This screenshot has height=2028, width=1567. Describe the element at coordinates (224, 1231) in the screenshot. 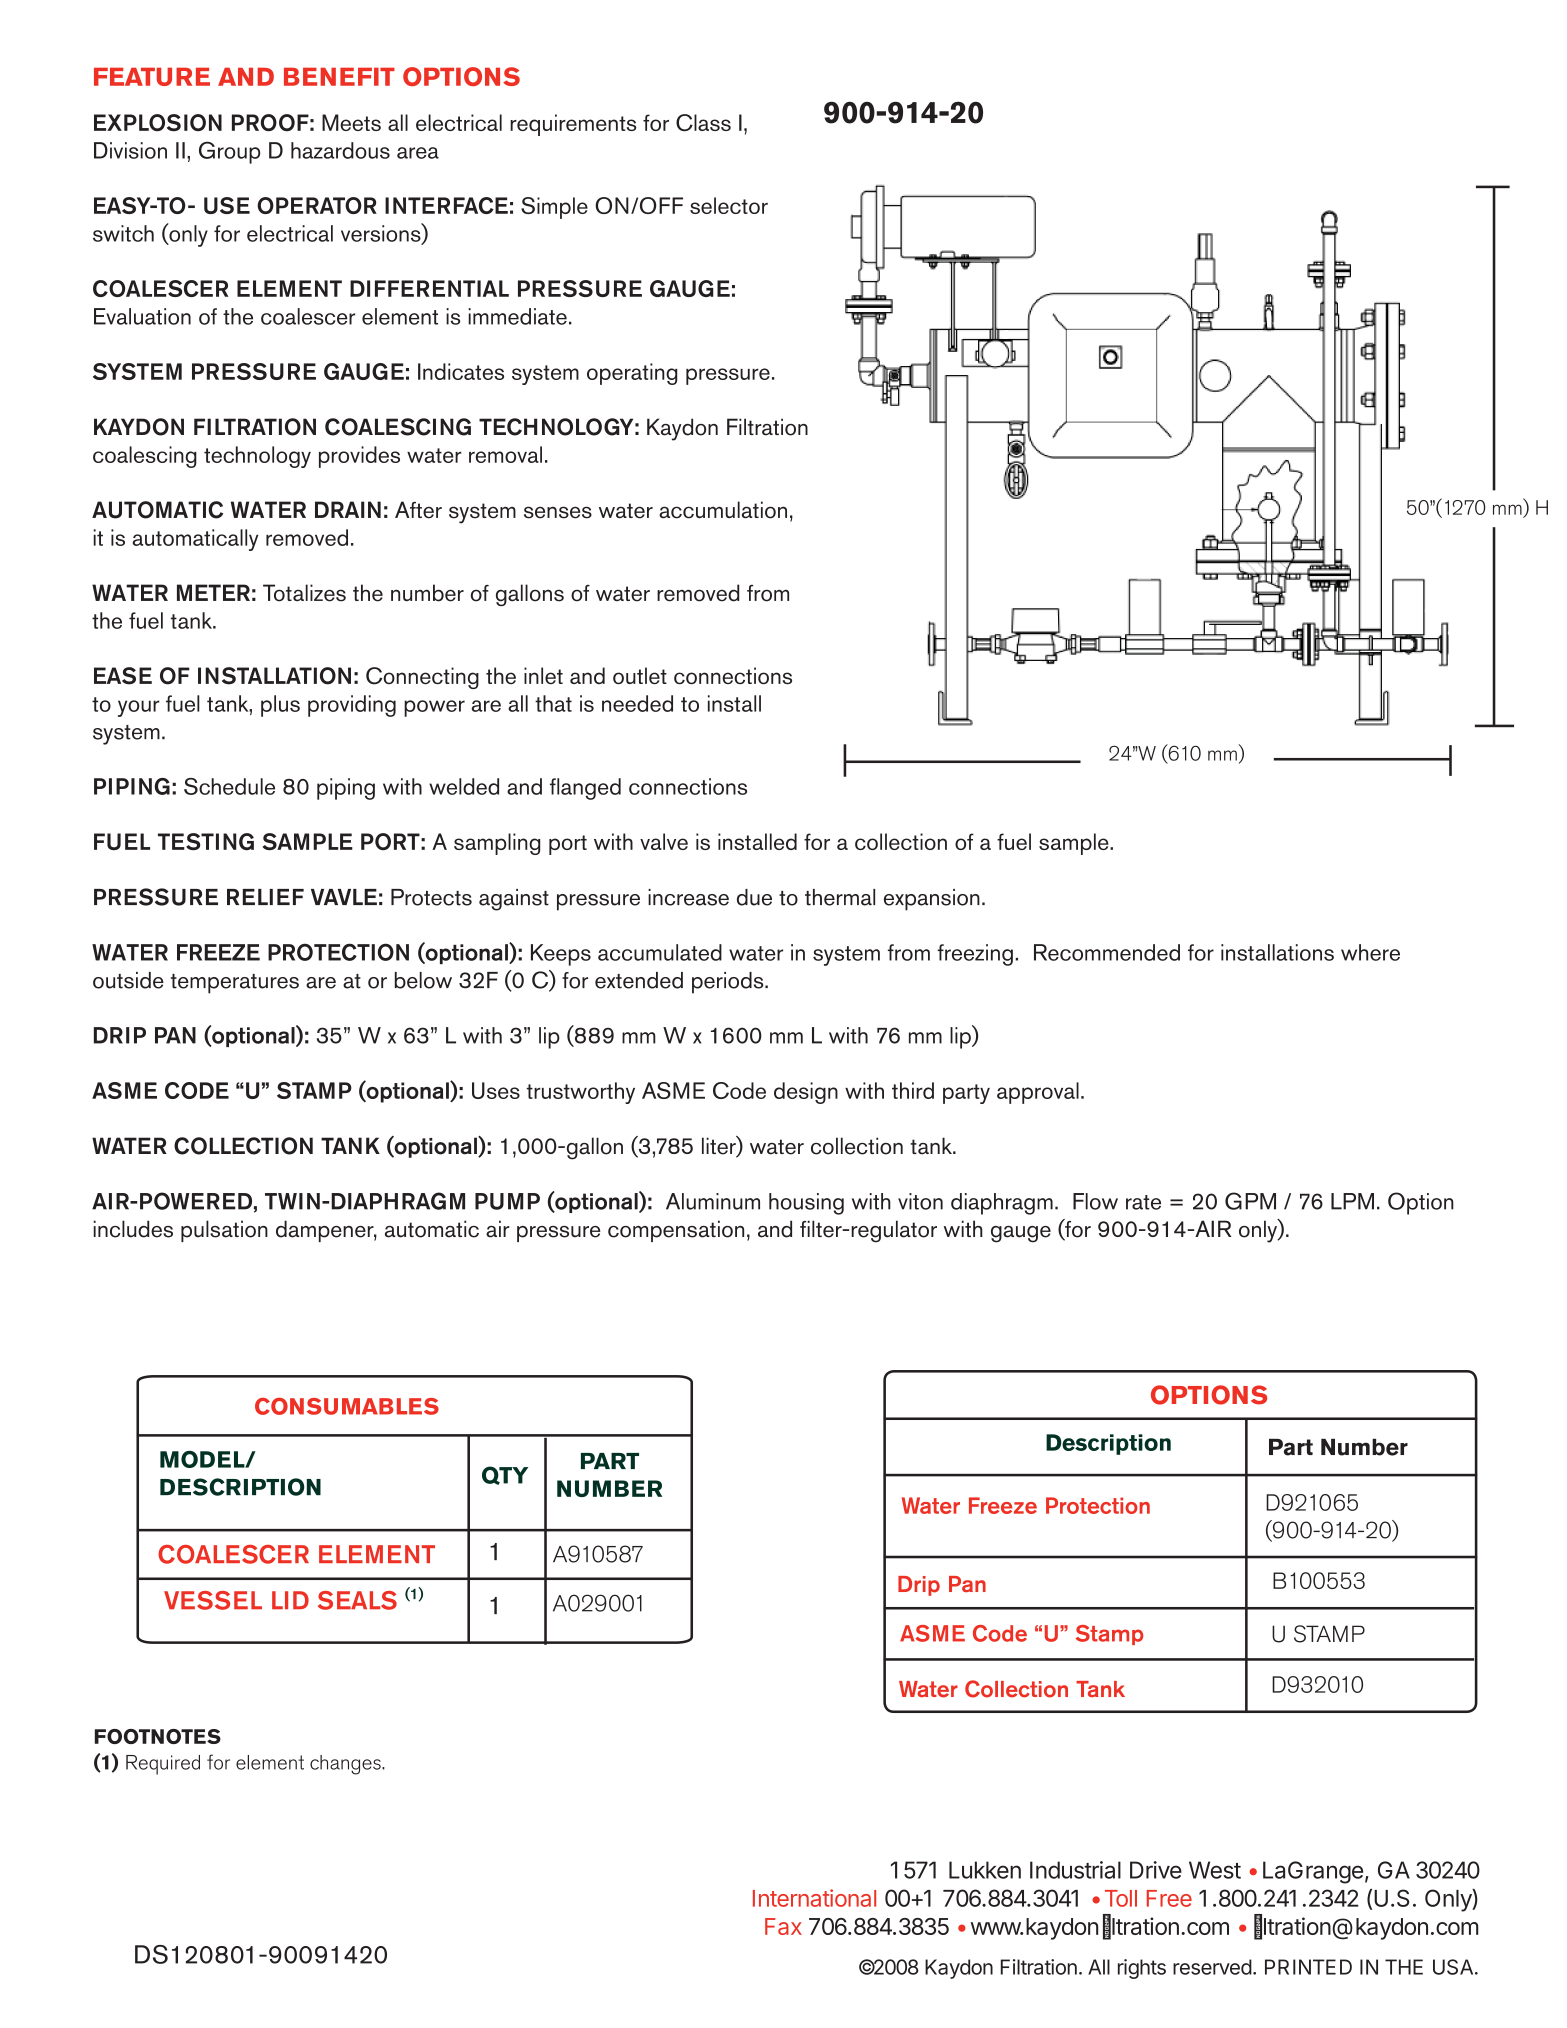

I see `pulsation` at that location.
